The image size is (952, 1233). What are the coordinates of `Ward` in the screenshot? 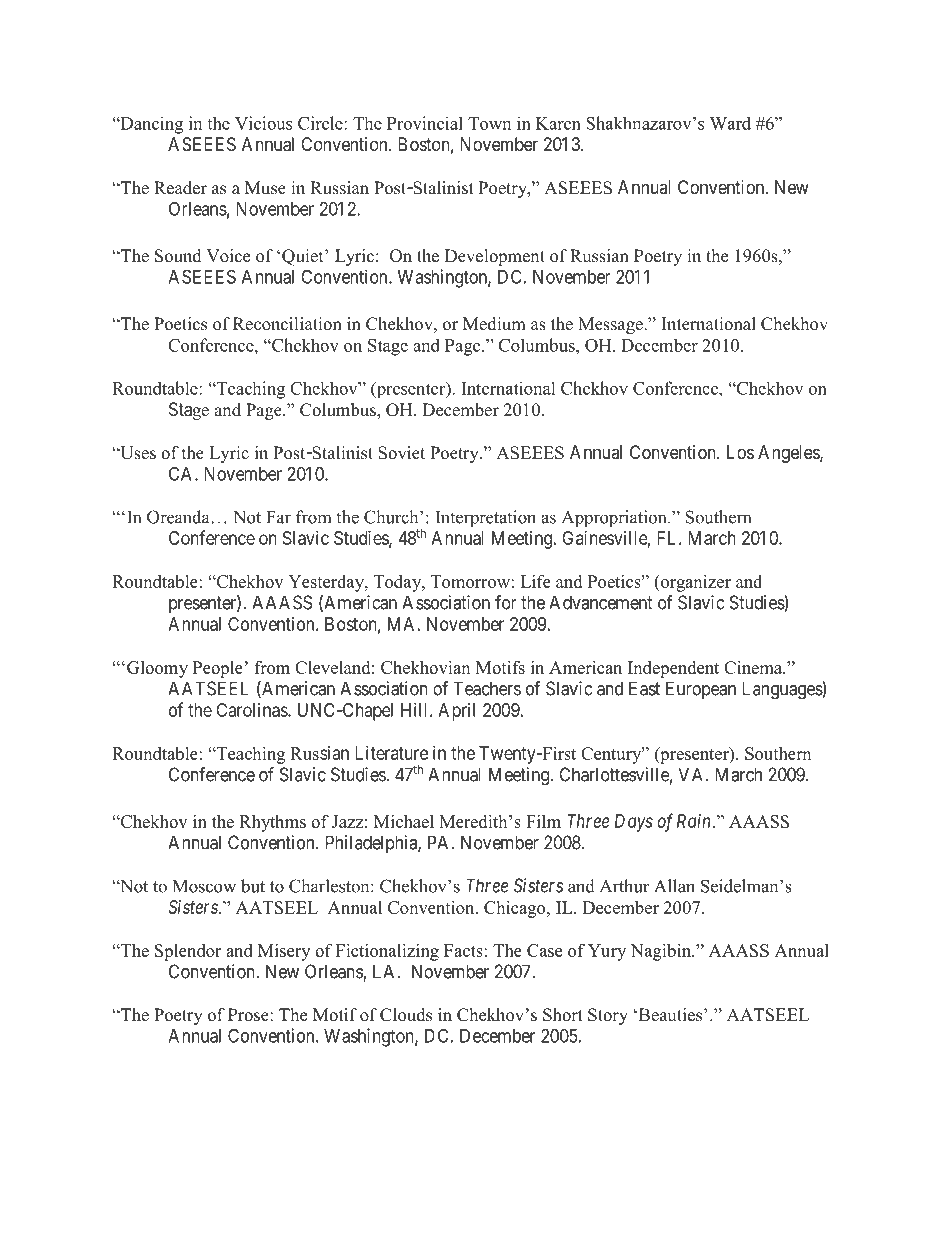 It's located at (730, 123).
